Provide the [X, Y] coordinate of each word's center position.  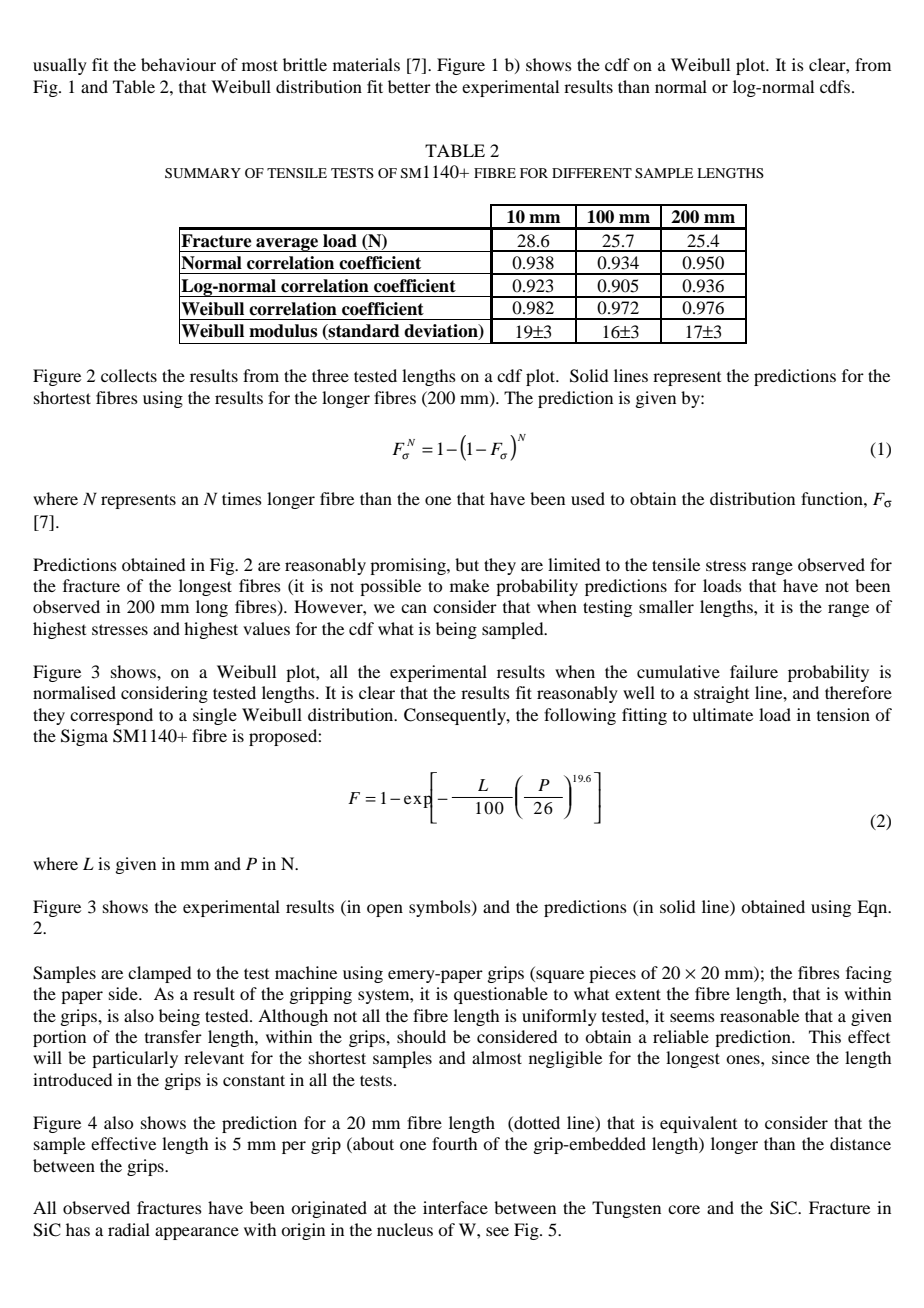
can [414, 608]
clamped [159, 974]
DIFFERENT [592, 173]
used [588, 498]
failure [754, 671]
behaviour [178, 64]
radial [129, 1229]
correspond [111, 716]
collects [129, 375]
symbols [441, 908]
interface [455, 1207]
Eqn [873, 908]
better [409, 86]
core [684, 1209]
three [330, 375]
